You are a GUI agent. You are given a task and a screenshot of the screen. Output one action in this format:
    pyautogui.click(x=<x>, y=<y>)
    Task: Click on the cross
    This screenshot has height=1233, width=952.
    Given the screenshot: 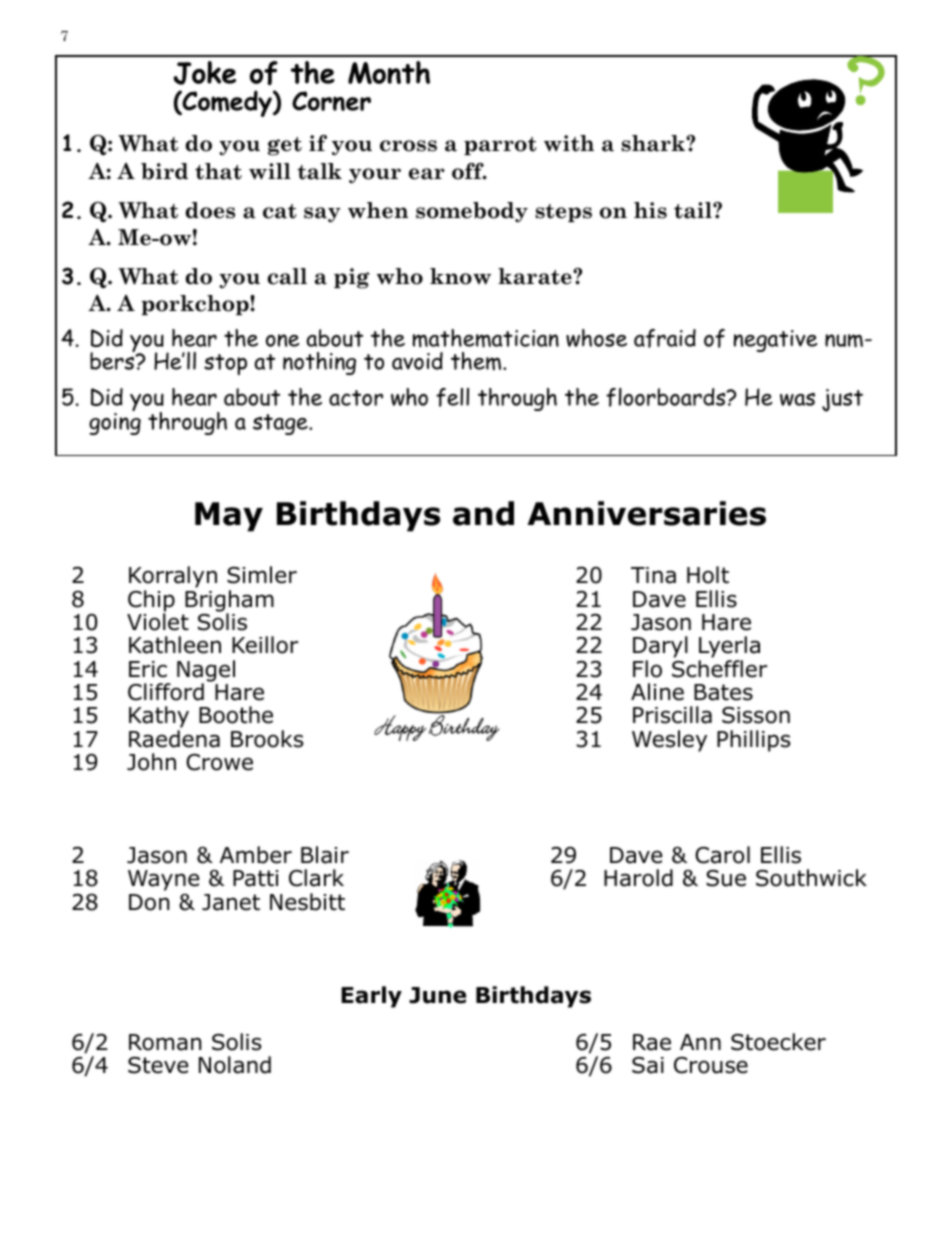 What is the action you would take?
    pyautogui.click(x=408, y=146)
